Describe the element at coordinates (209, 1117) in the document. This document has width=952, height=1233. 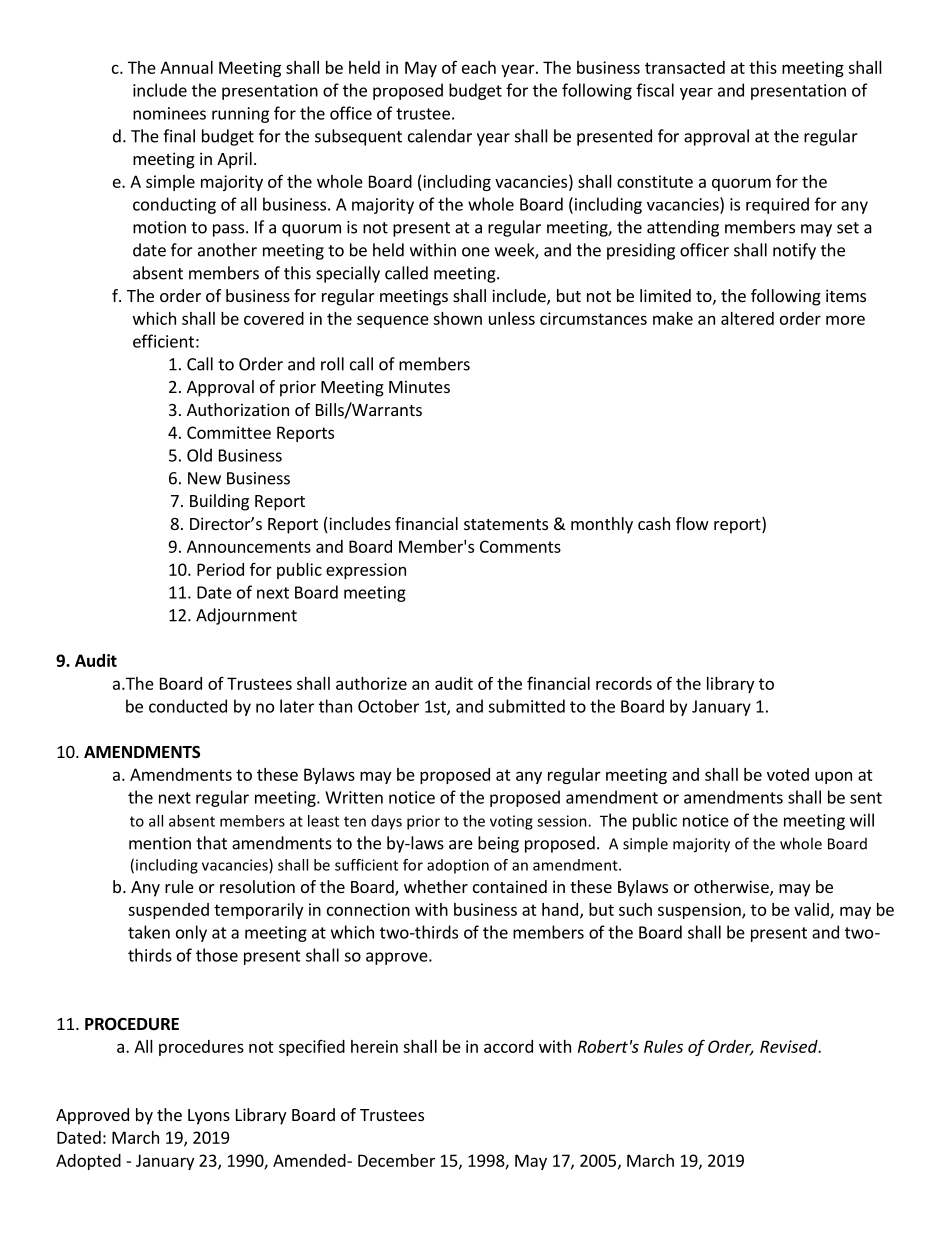
I see `Lyons` at that location.
